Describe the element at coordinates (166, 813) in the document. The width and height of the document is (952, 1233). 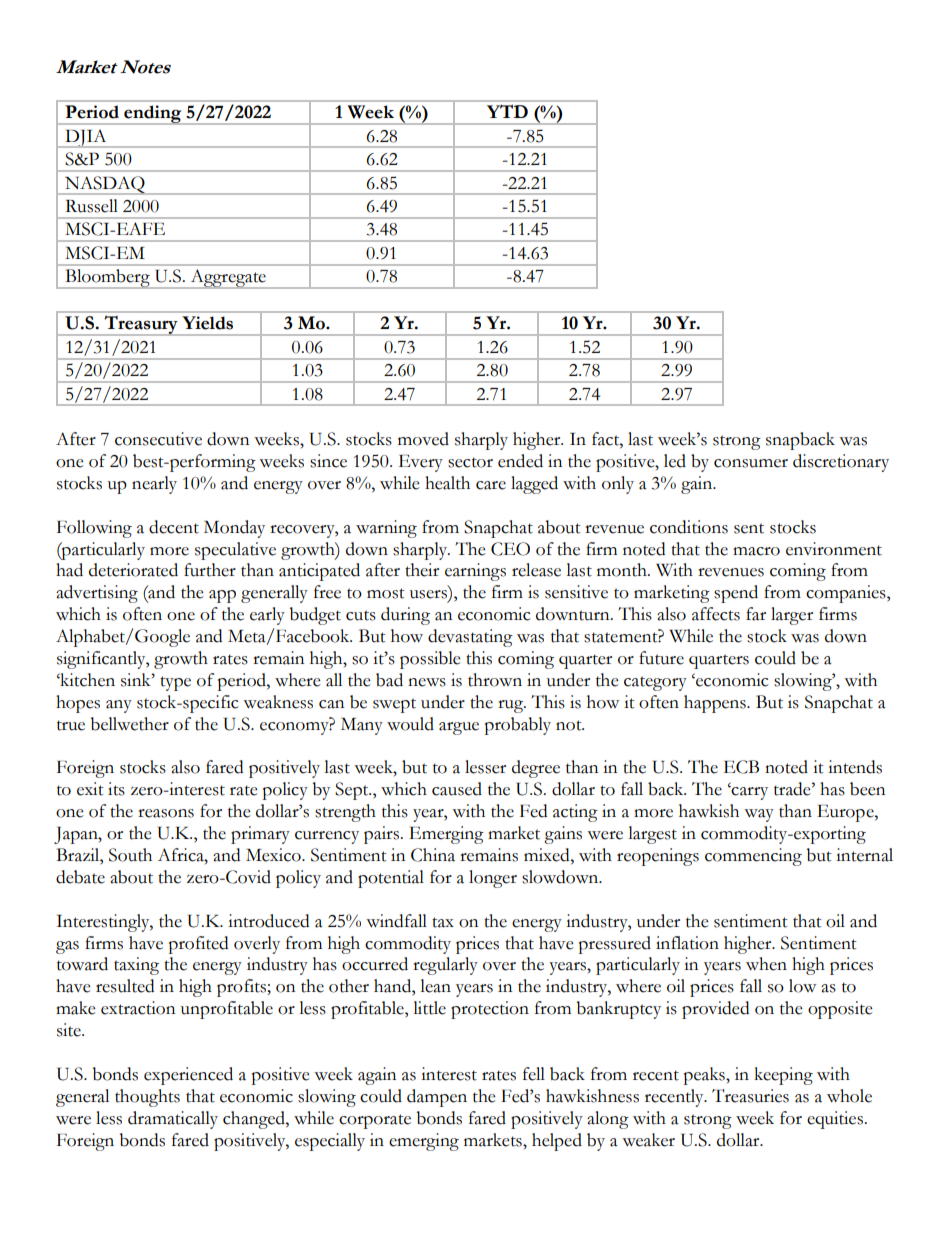
I see `reasons` at that location.
